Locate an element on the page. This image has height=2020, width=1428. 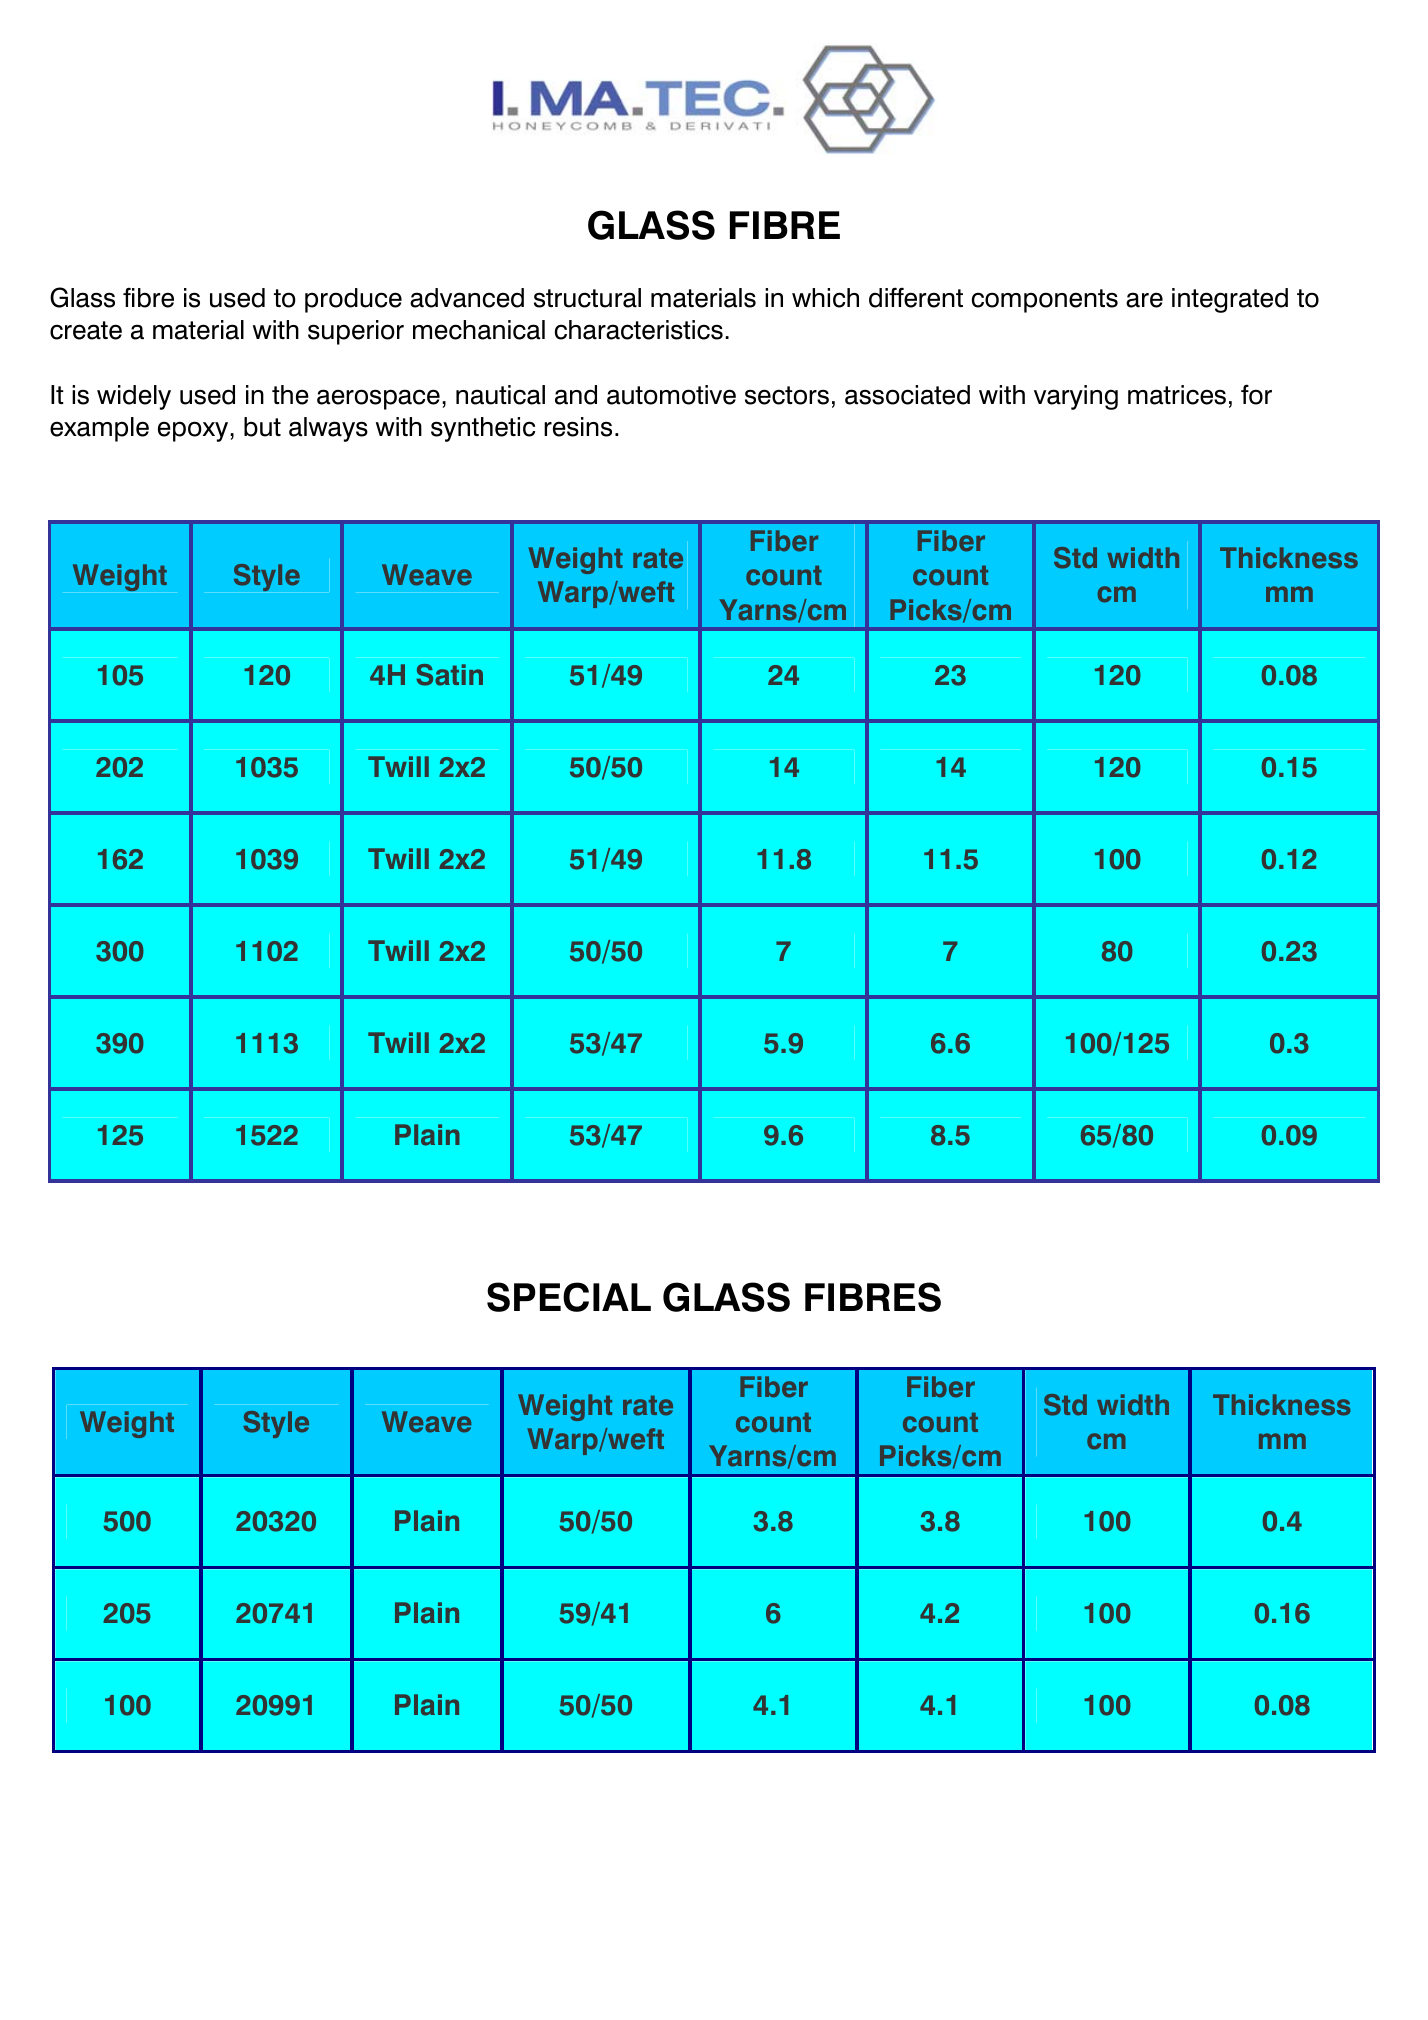
are is located at coordinates (1144, 300).
